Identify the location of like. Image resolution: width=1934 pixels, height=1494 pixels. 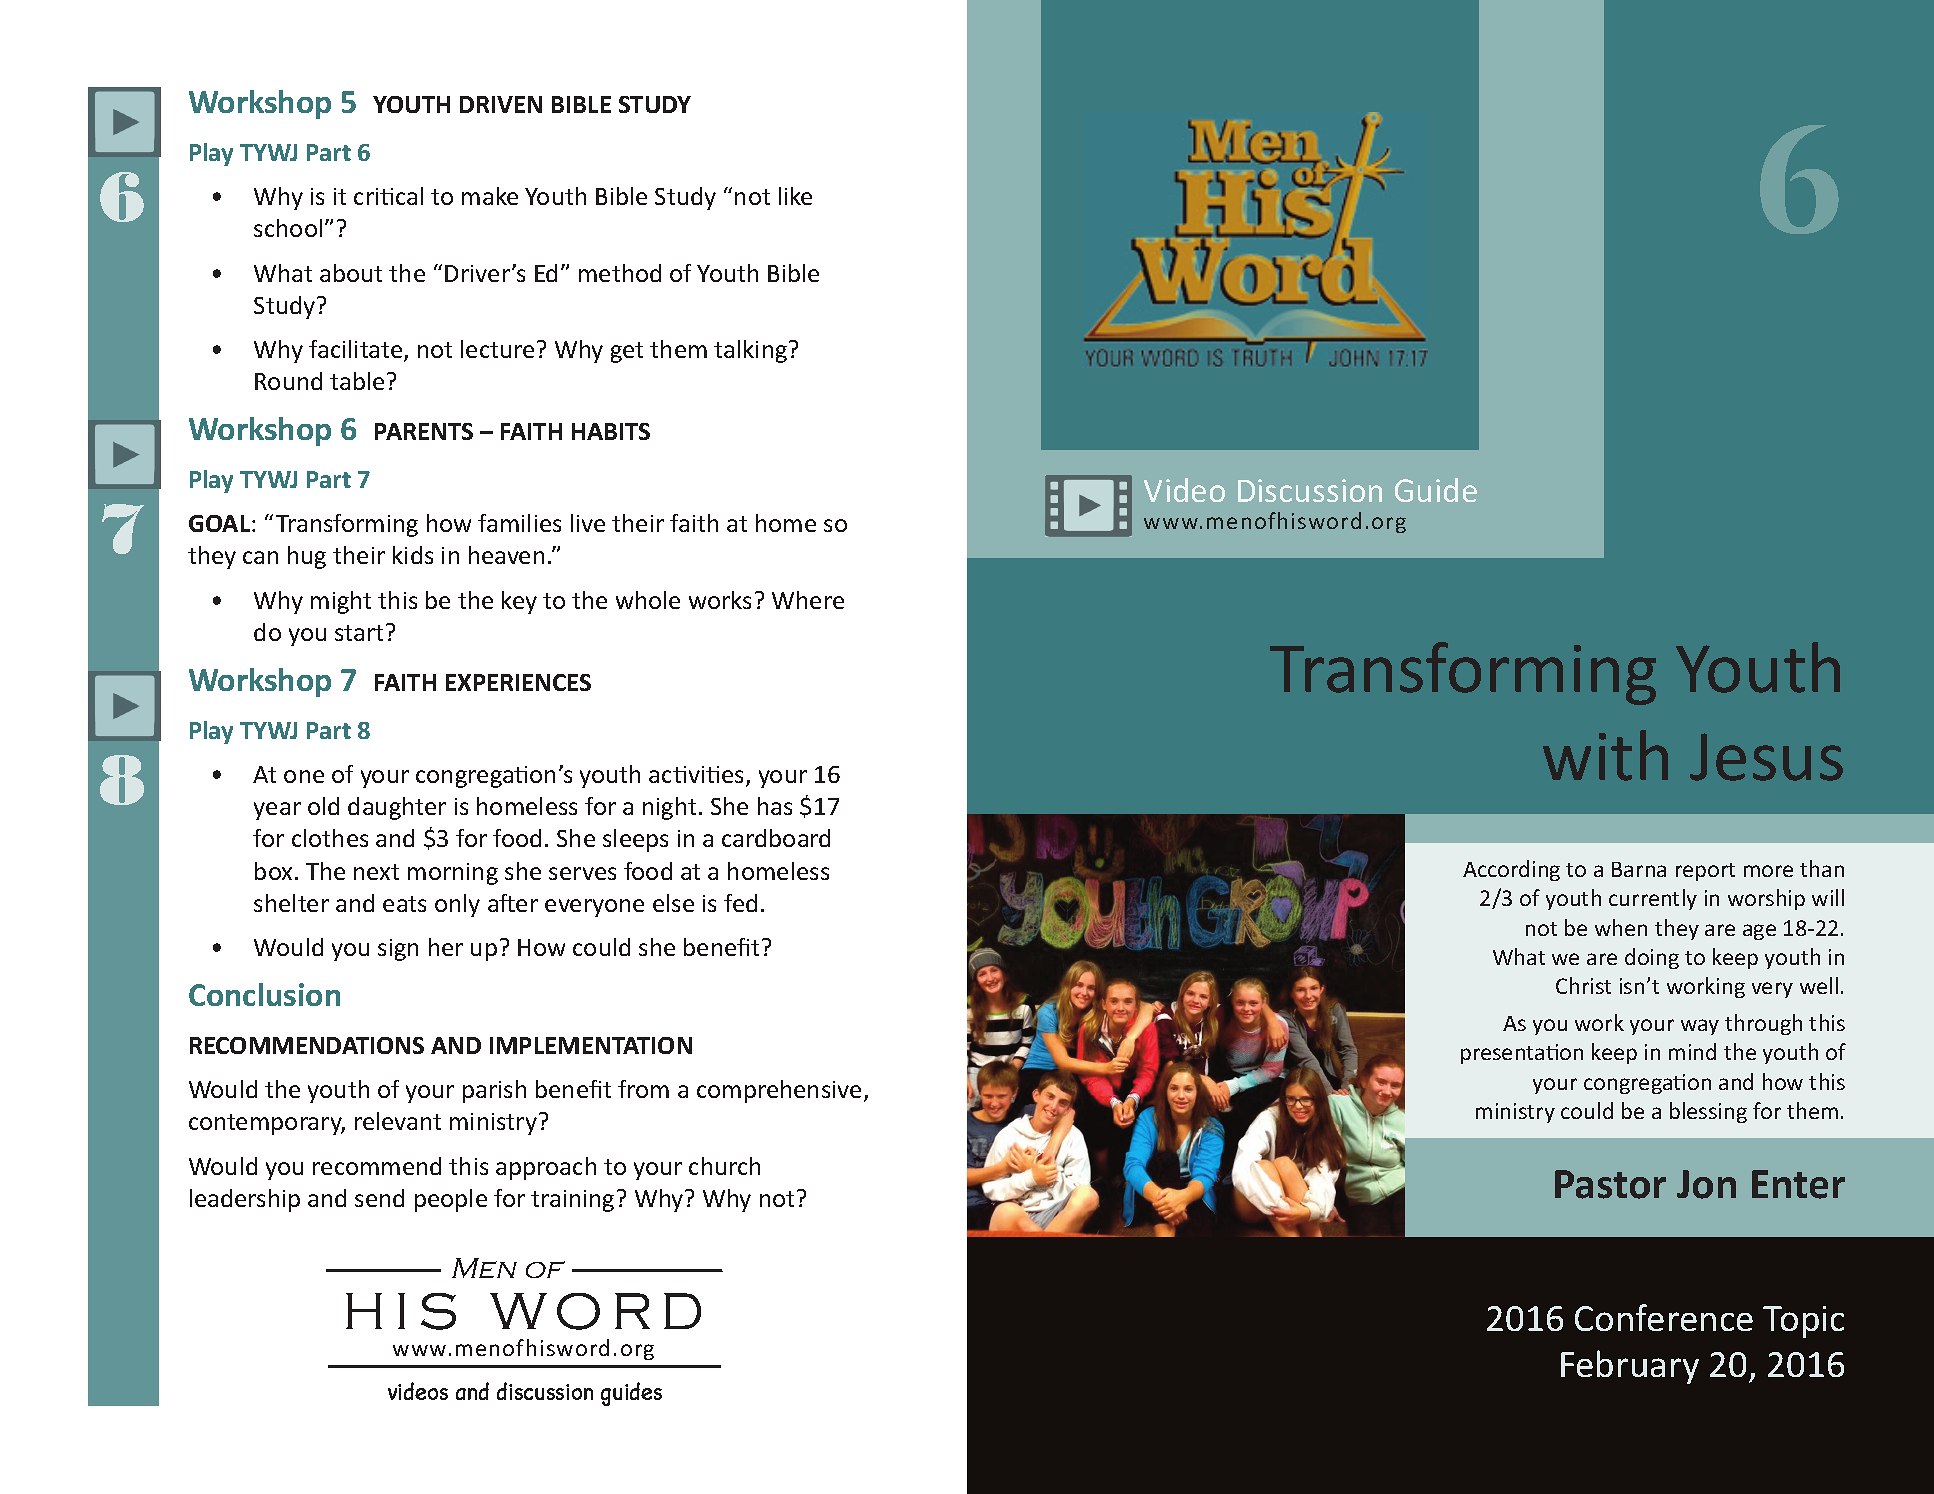
(795, 196).
